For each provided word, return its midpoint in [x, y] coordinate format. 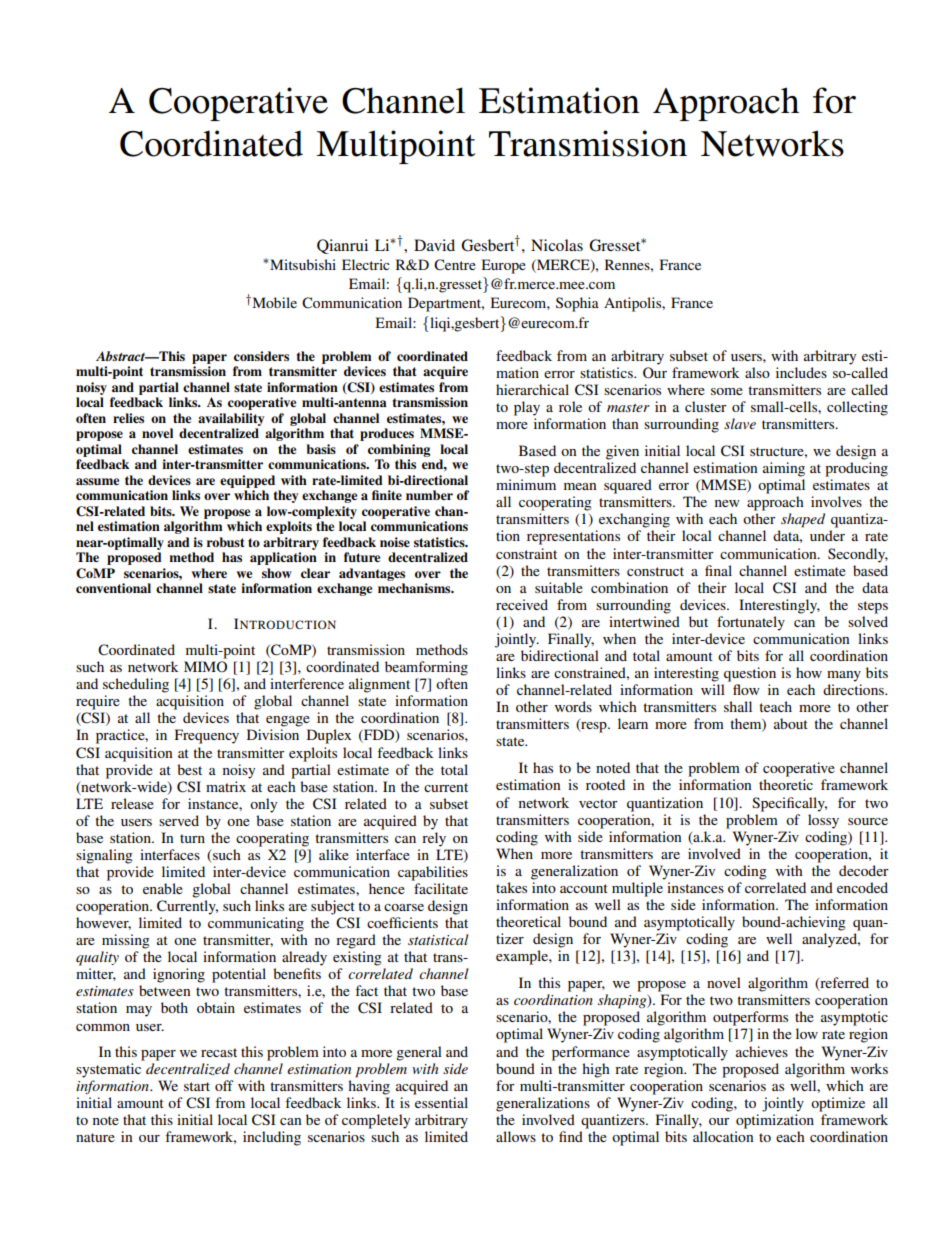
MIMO [205, 666]
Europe [503, 266]
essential [441, 1102]
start [197, 1086]
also [757, 372]
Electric [366, 264]
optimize [838, 1104]
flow [746, 689]
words [573, 706]
